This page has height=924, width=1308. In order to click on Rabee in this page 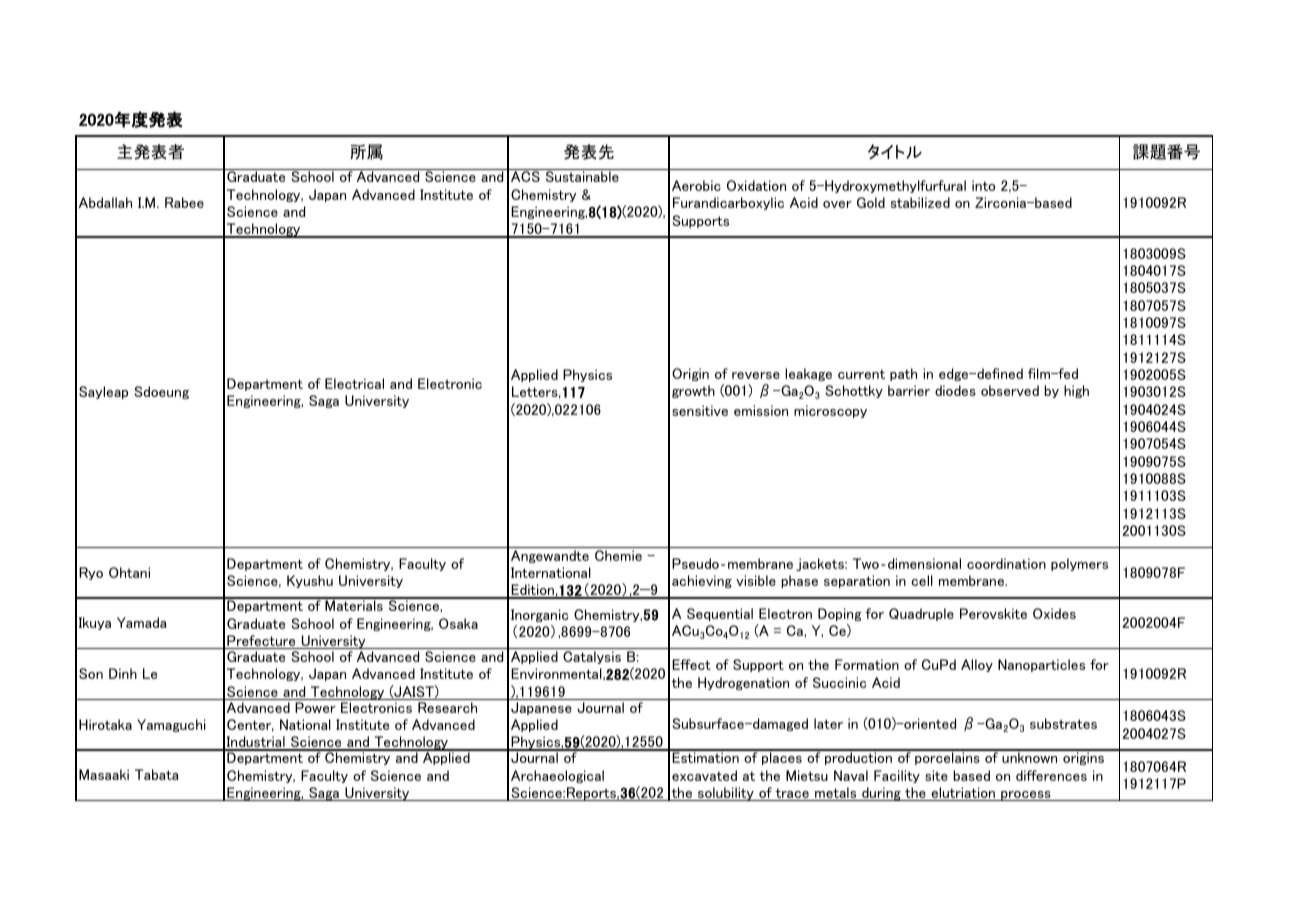, I will do `click(184, 202)`.
